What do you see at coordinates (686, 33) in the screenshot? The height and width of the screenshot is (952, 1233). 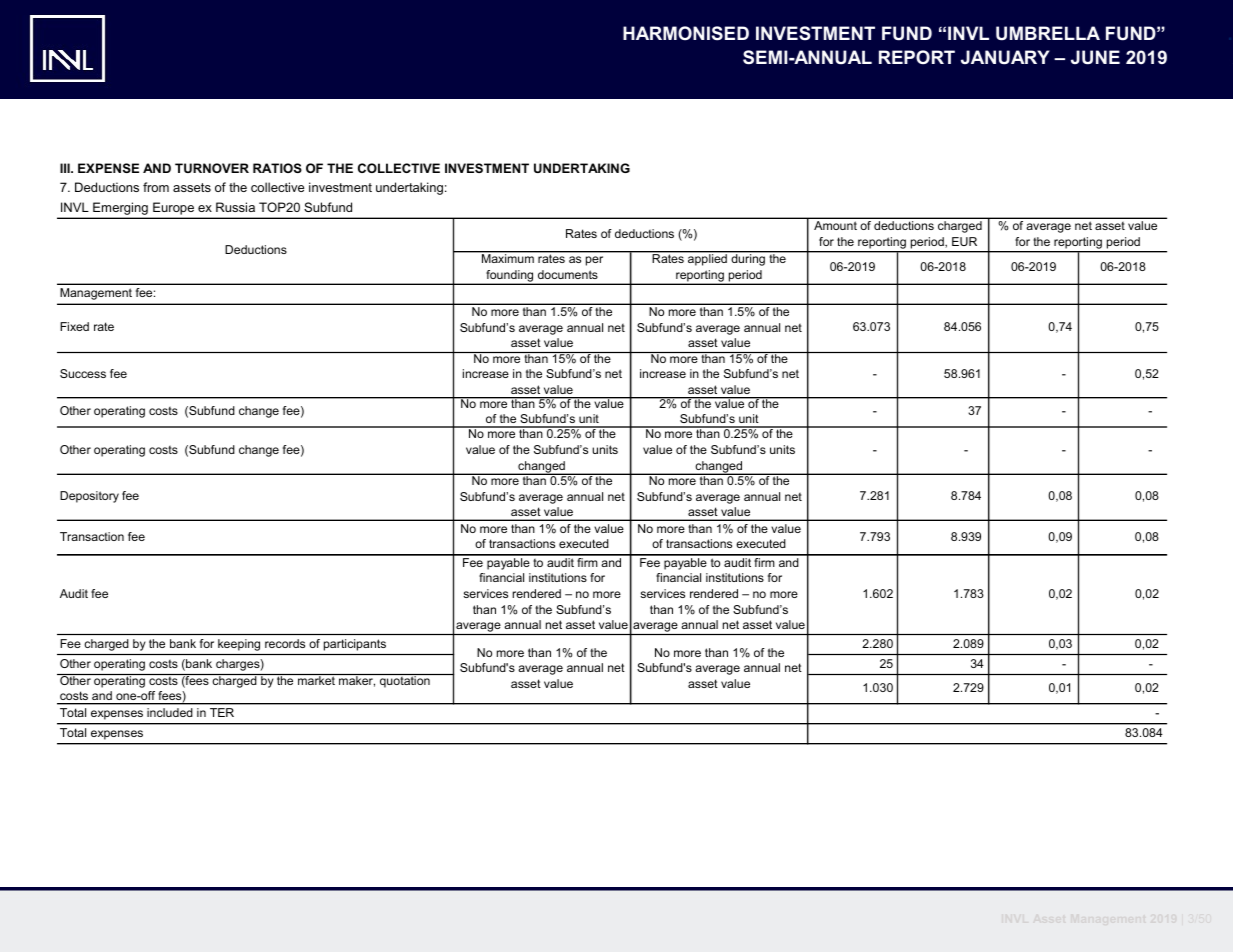 I see `HARMONISED` at bounding box center [686, 33].
